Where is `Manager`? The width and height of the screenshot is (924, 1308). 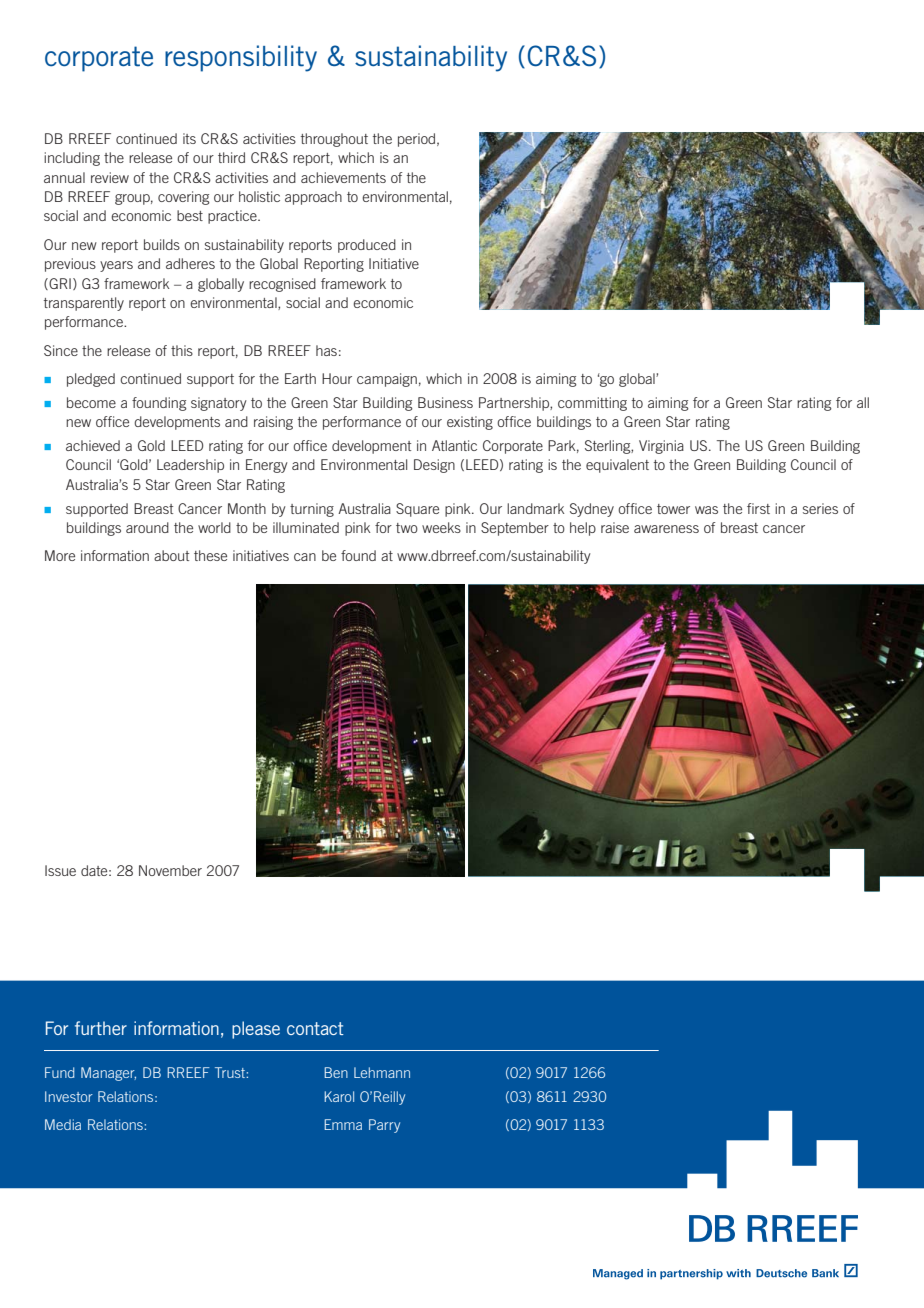
Manager is located at coordinates (108, 1074).
